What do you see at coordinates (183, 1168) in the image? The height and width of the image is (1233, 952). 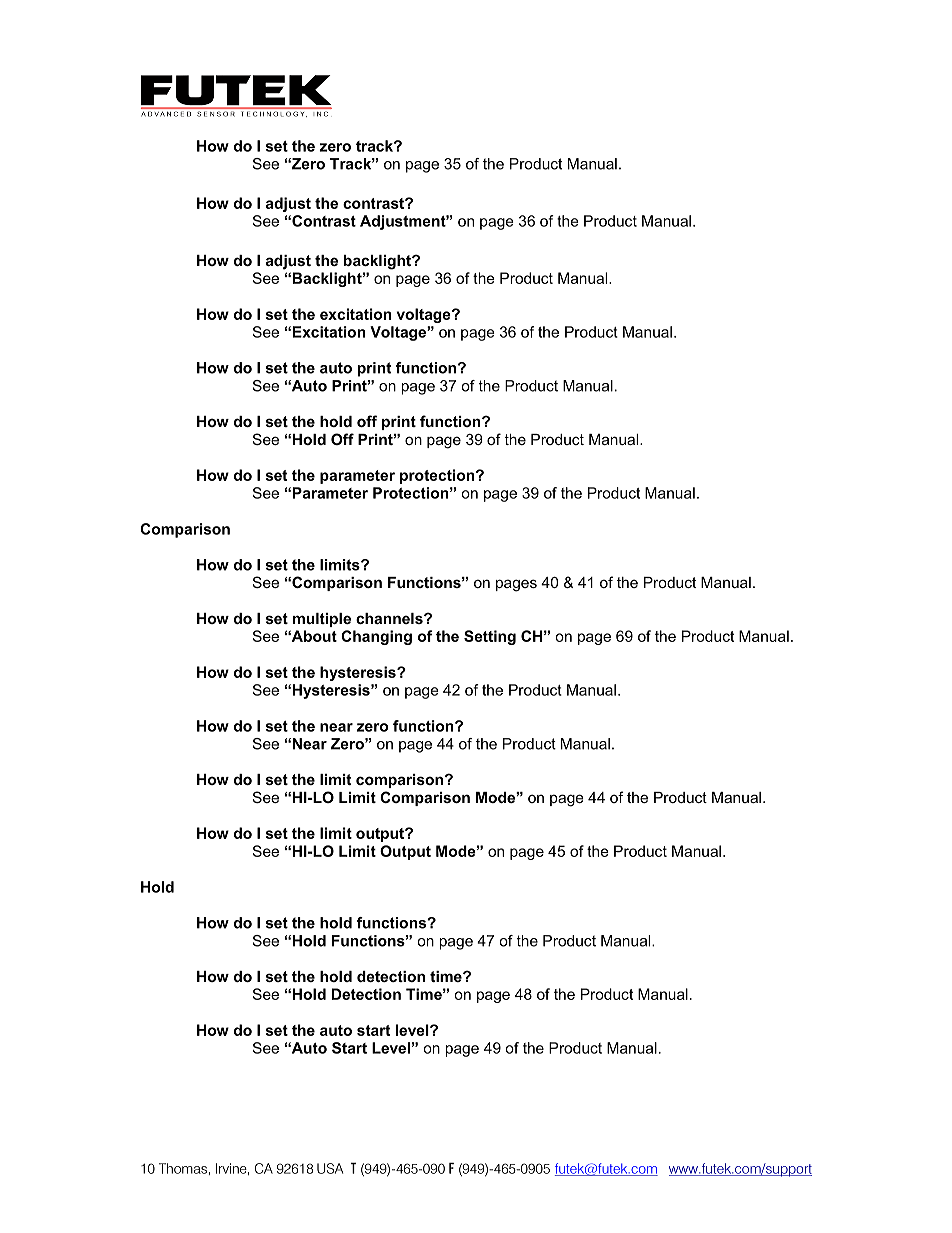 I see `Thomas` at bounding box center [183, 1168].
